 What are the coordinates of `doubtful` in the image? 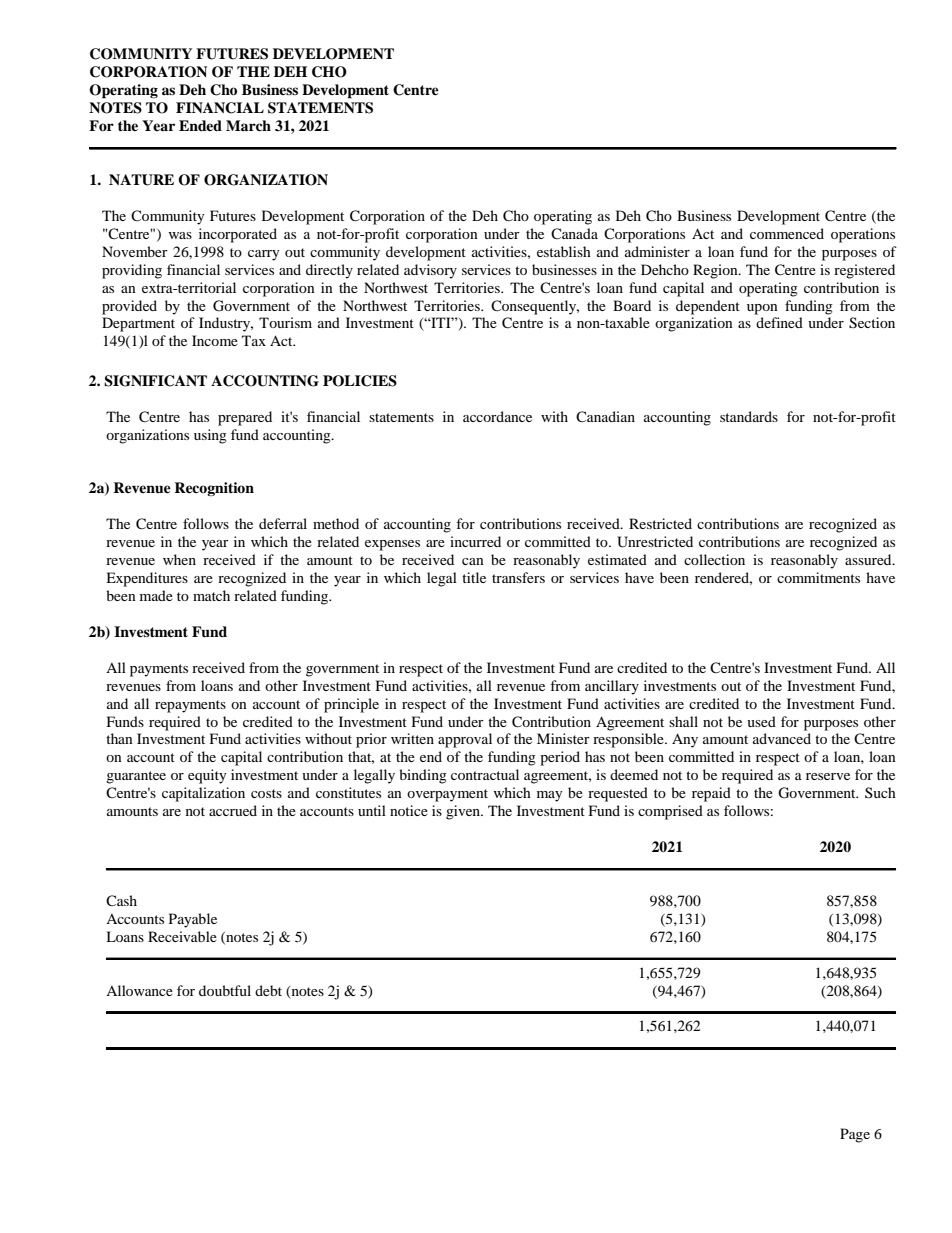 It's located at (225, 990).
